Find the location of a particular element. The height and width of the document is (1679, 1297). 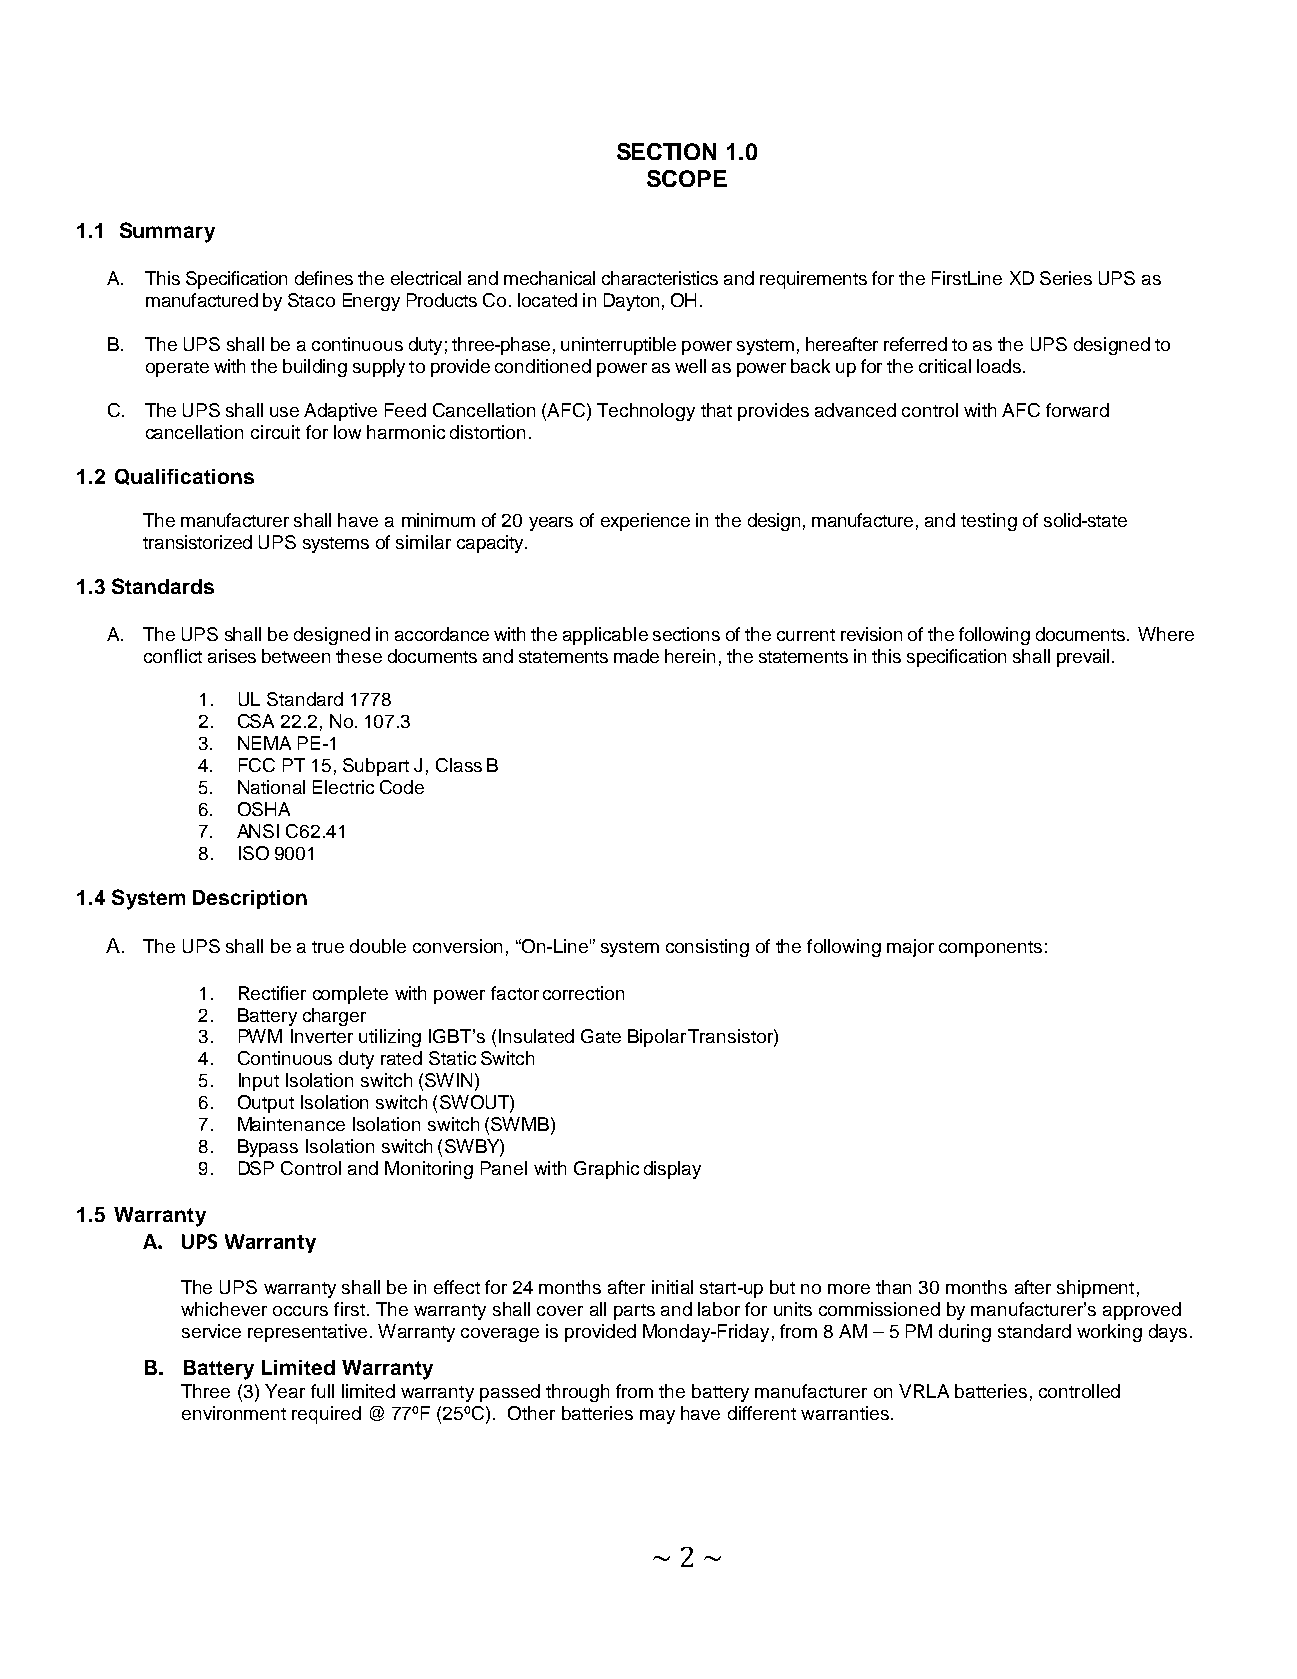

Series is located at coordinates (1066, 278).
